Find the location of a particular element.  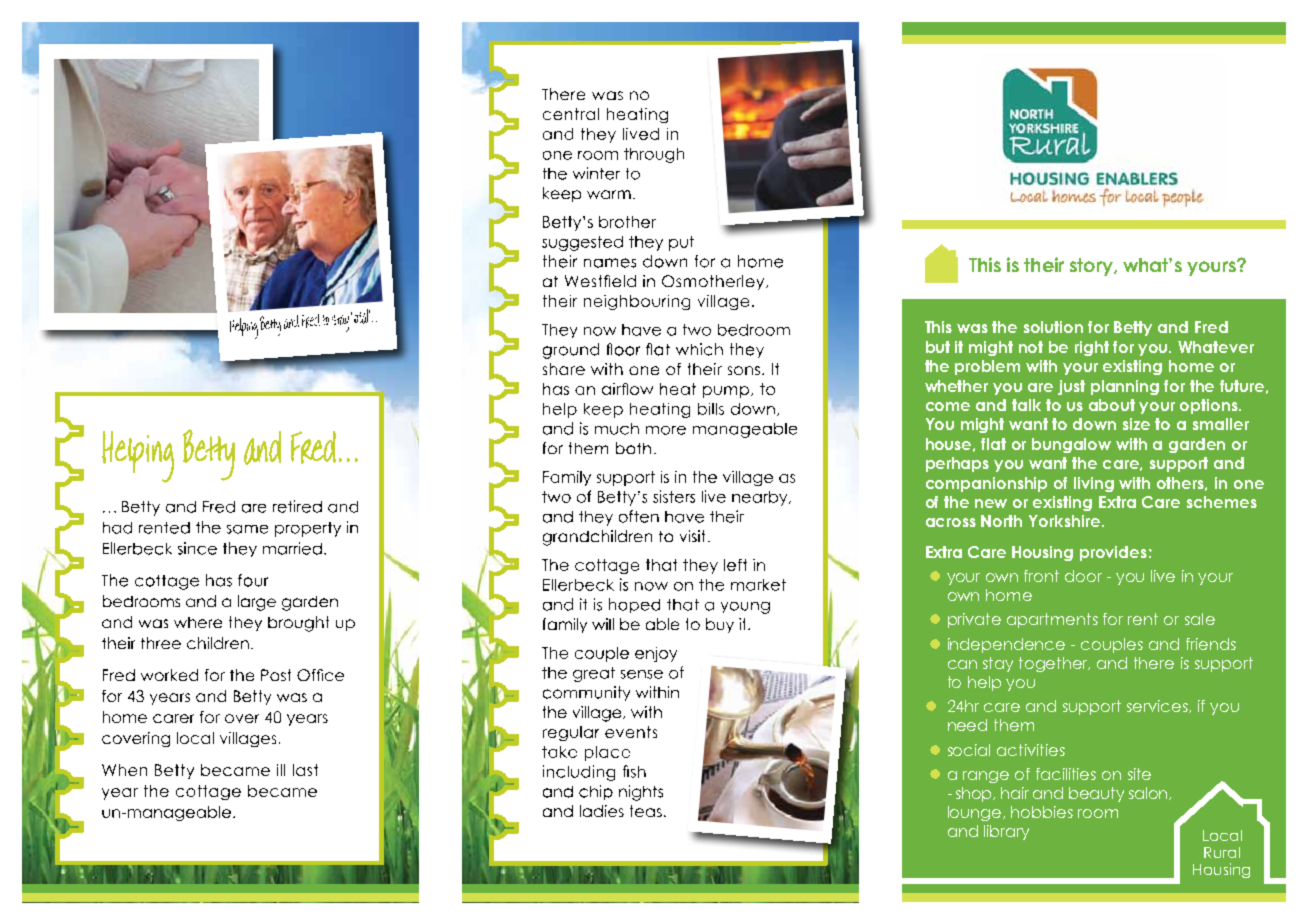

need is located at coordinates (967, 725).
